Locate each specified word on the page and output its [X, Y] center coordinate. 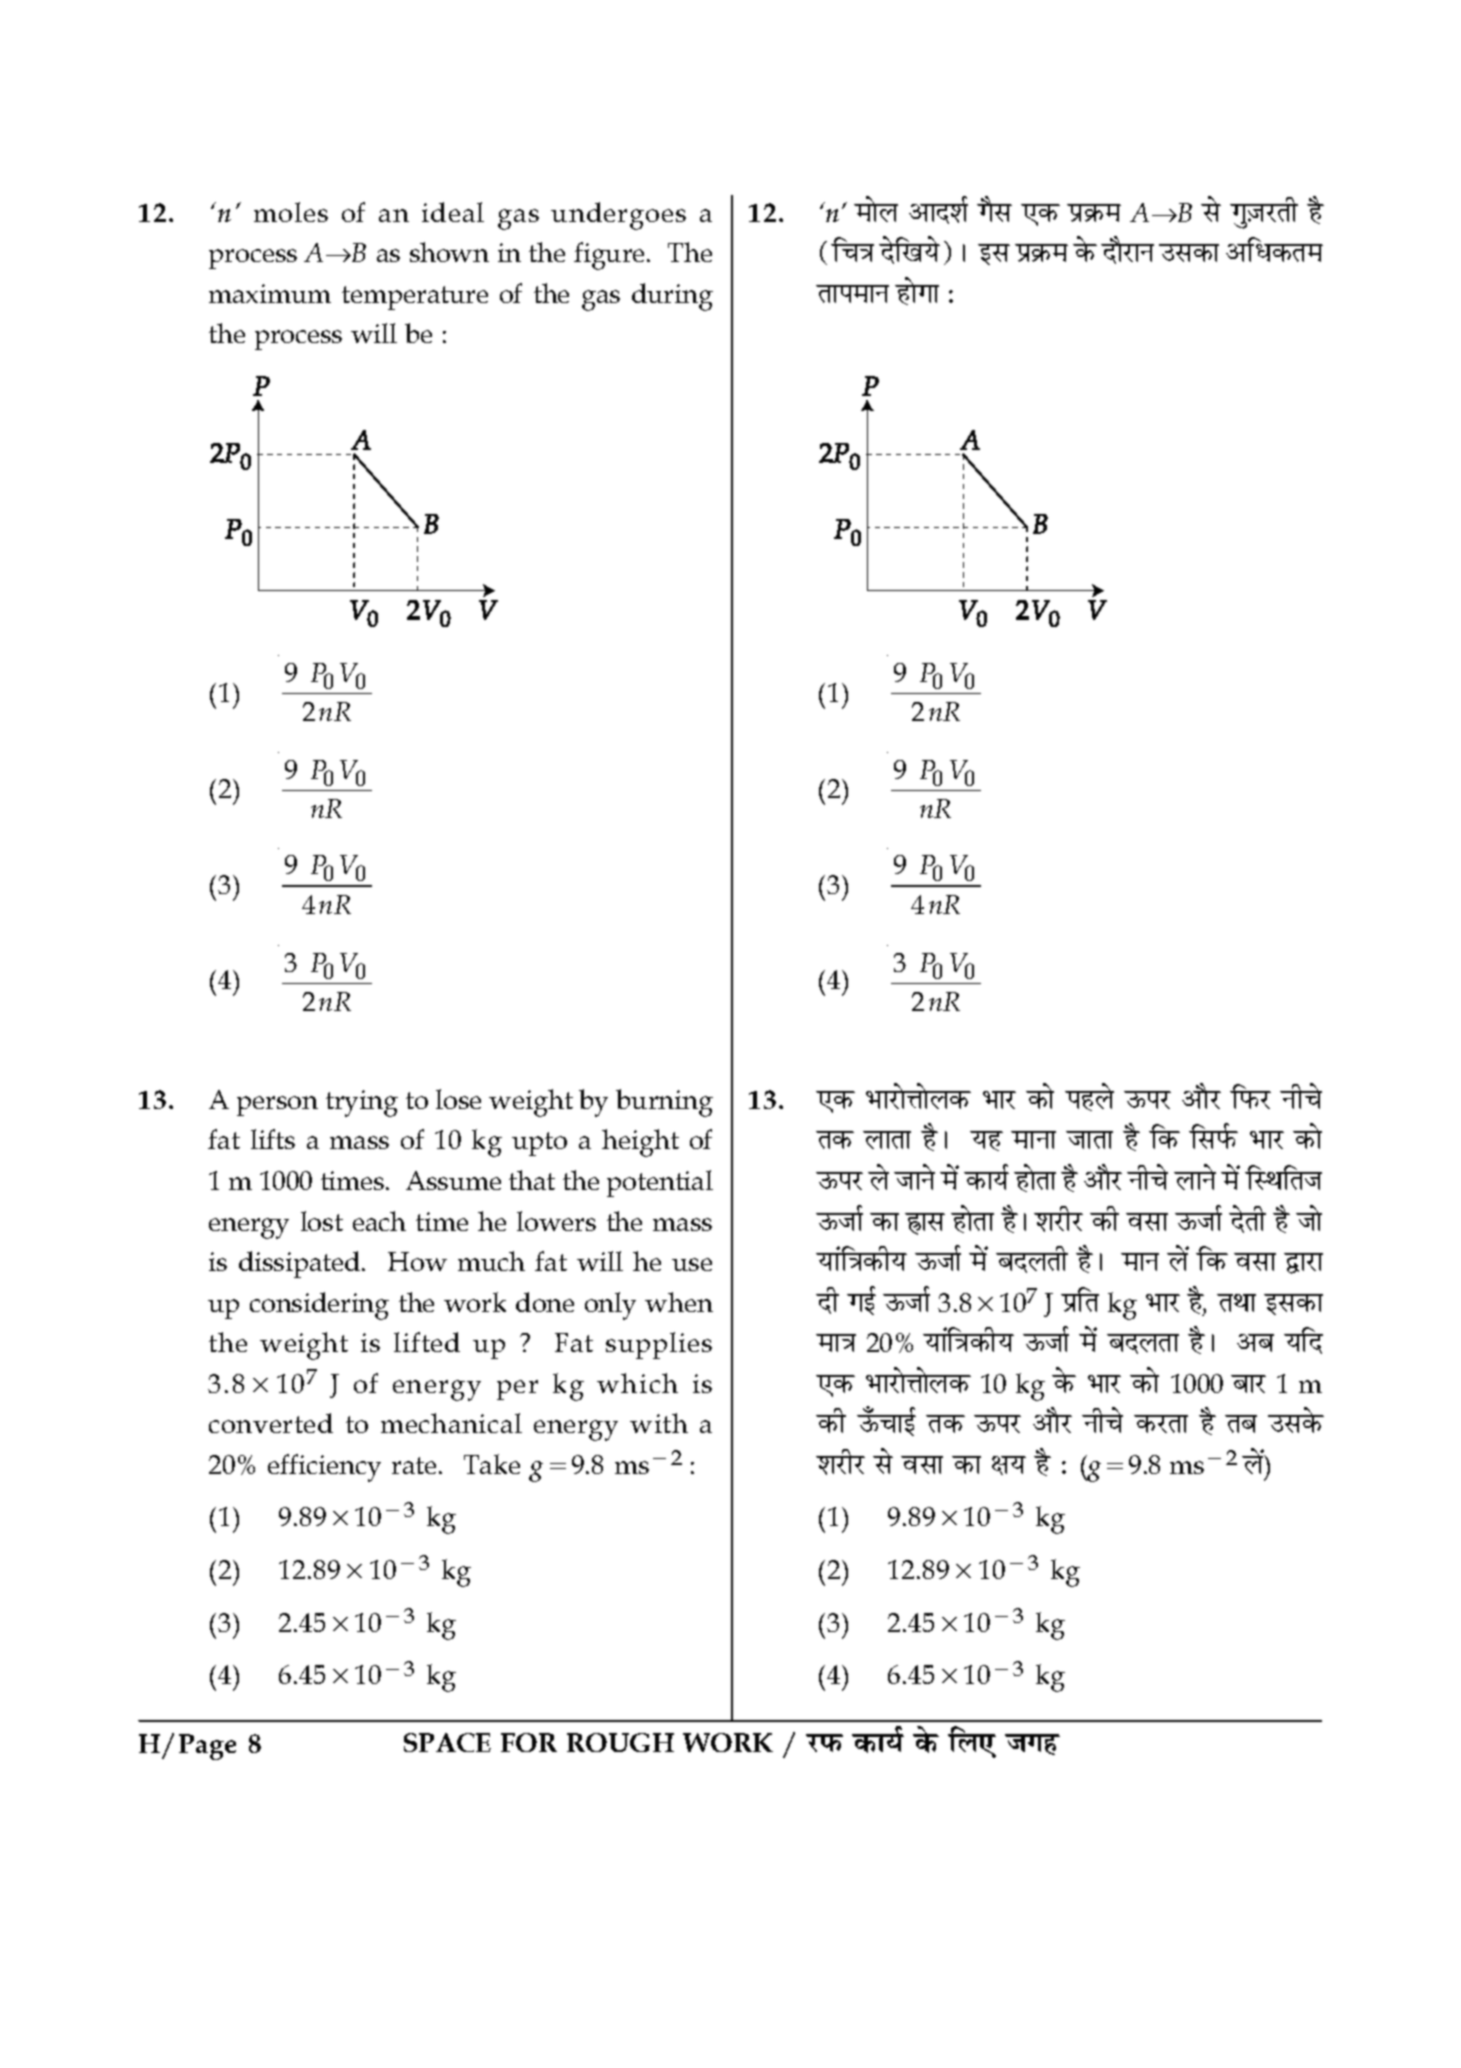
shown [449, 252]
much [491, 1261]
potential [660, 1183]
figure [609, 256]
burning [664, 1103]
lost [322, 1221]
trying [362, 1103]
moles [291, 212]
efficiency [324, 1468]
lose [458, 1099]
